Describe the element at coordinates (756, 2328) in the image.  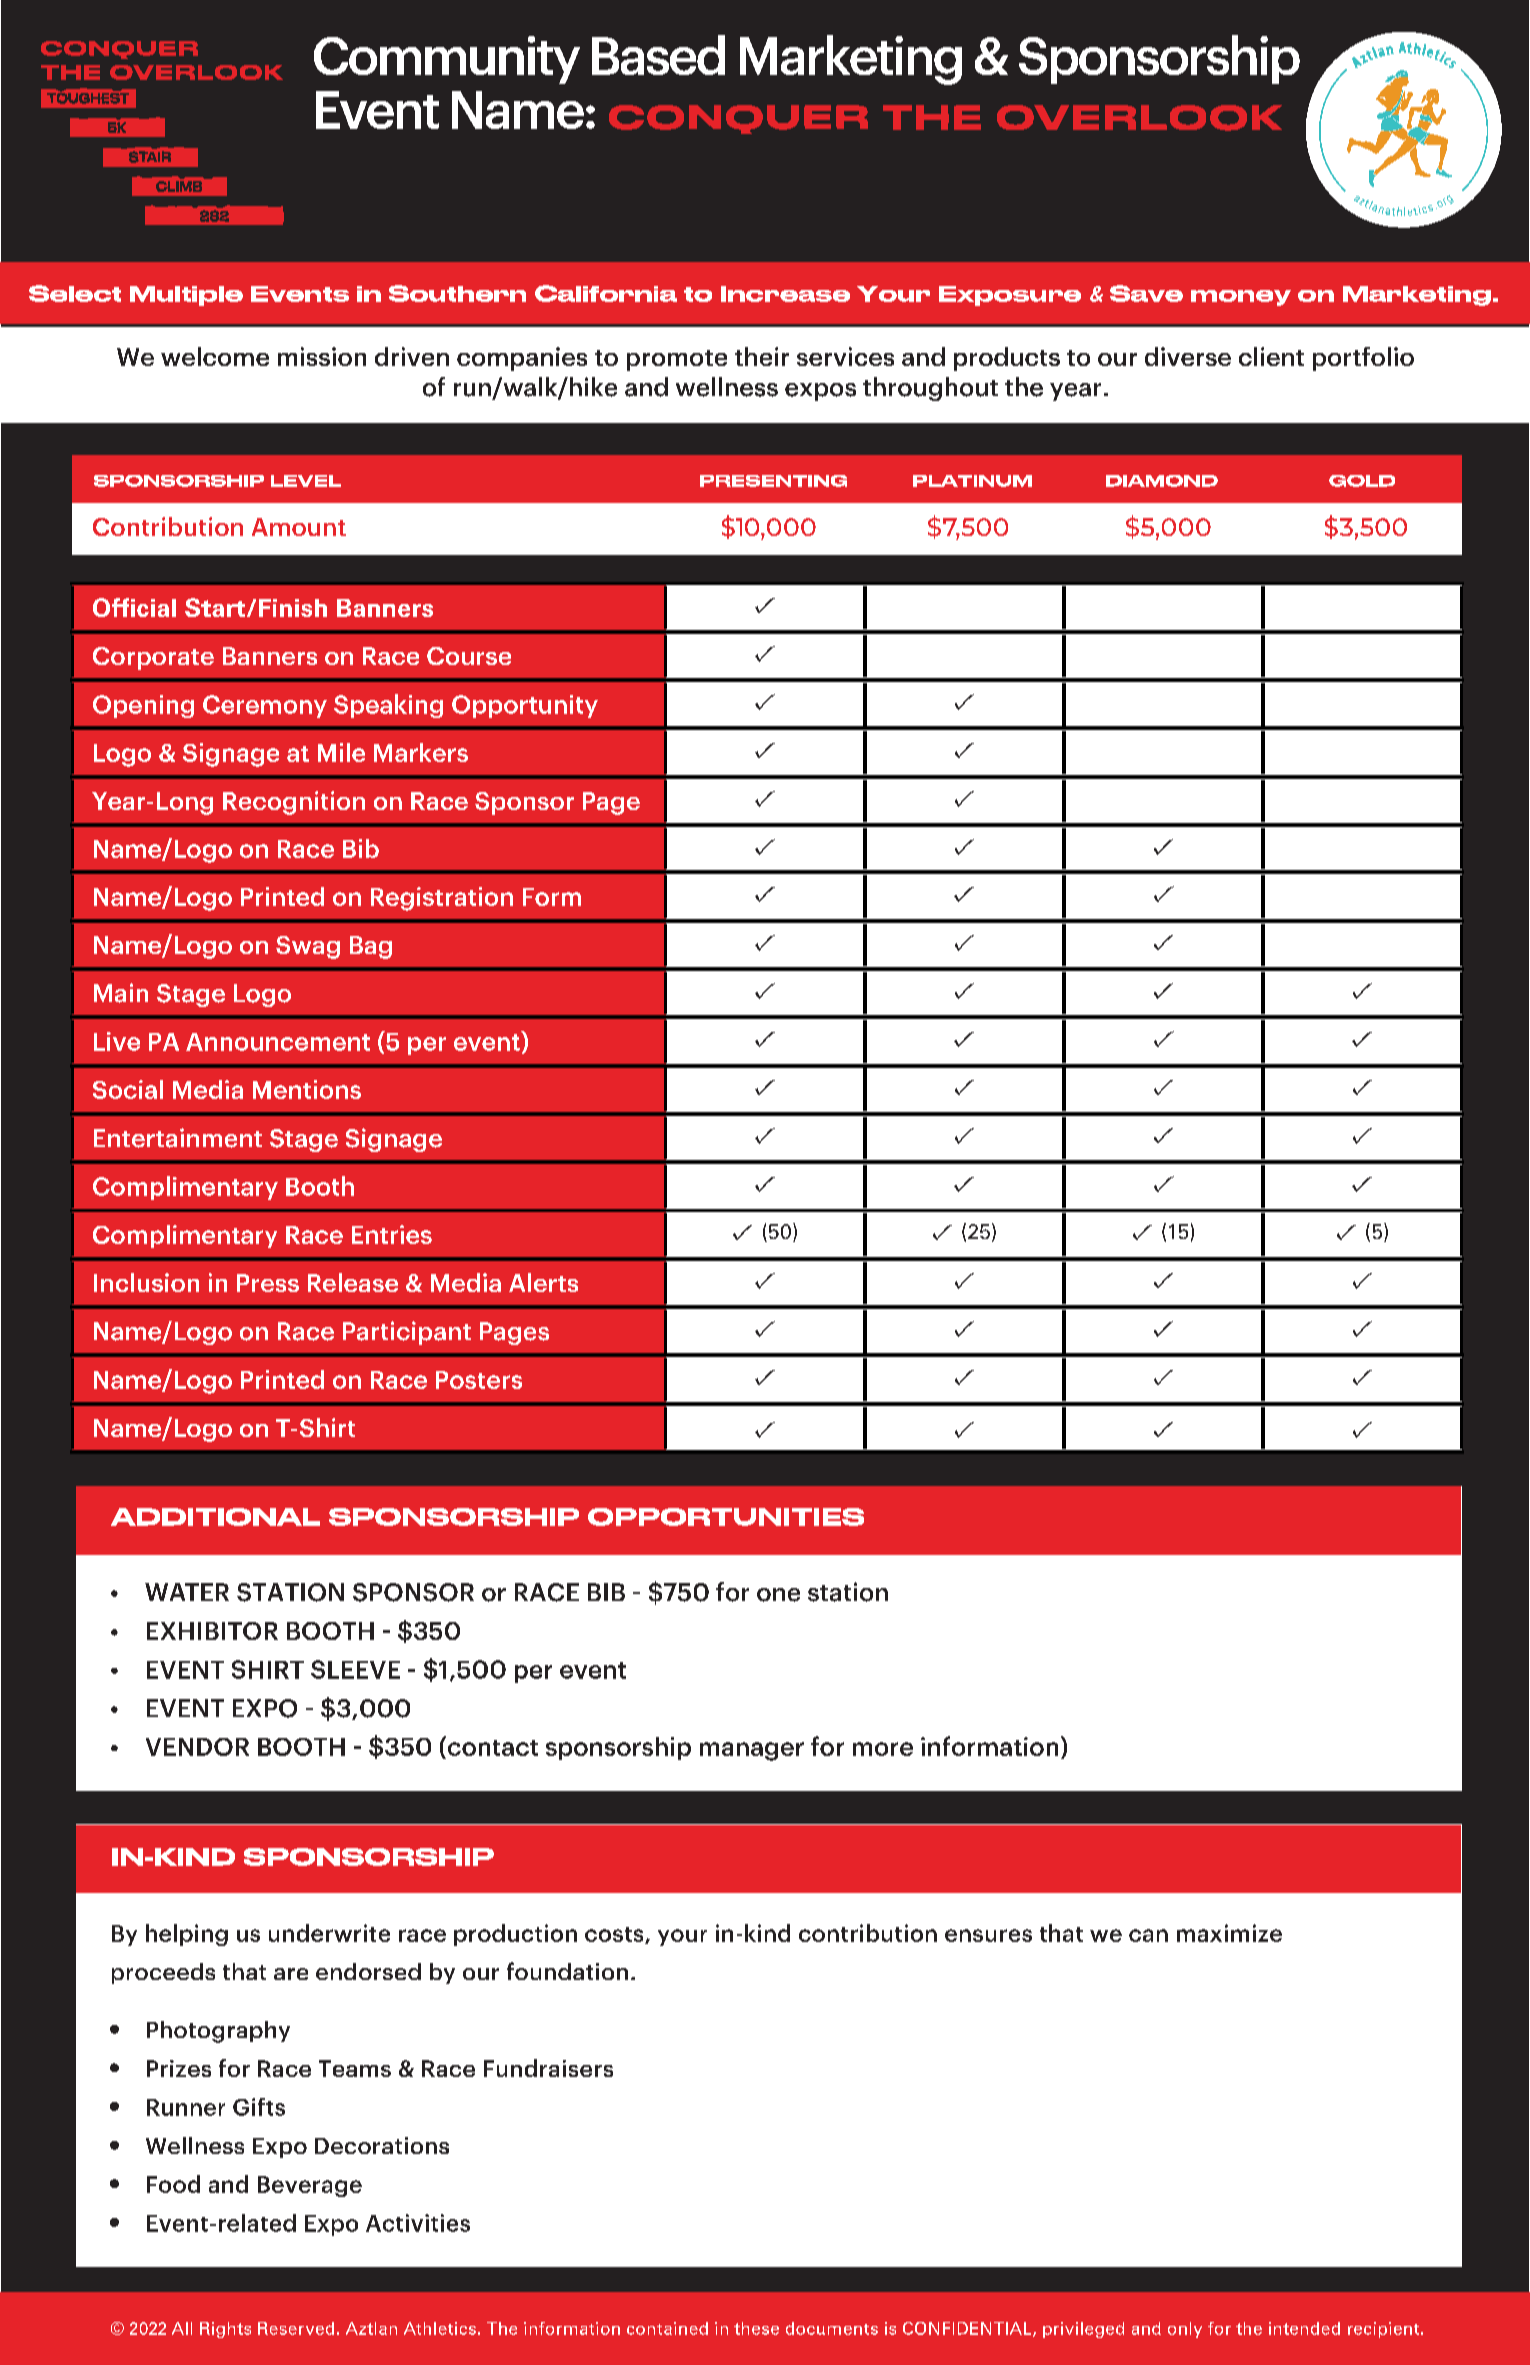
I see `these` at that location.
